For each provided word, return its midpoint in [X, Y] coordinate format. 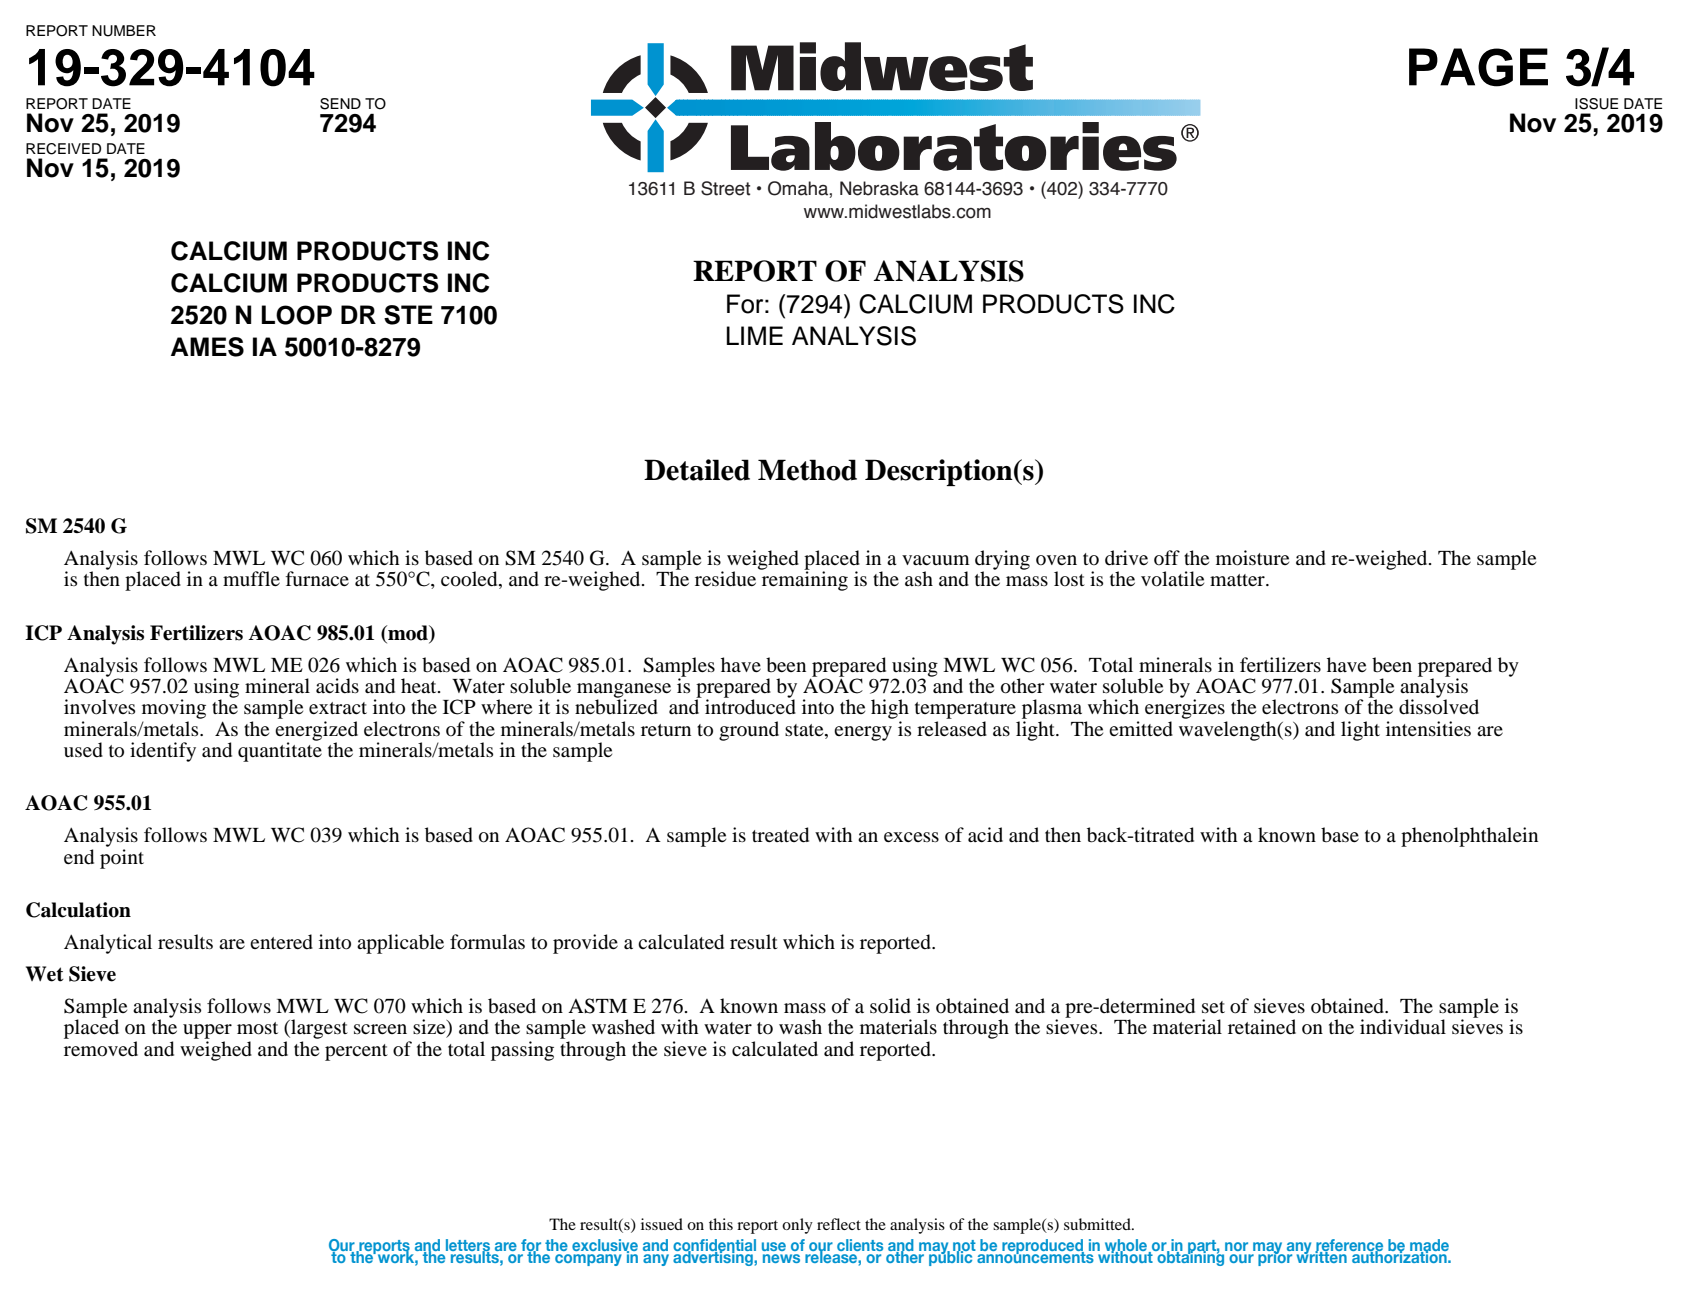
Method [807, 470]
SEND [340, 104]
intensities [1428, 728]
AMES [207, 347]
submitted [1098, 1224]
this [721, 1224]
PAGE [1478, 67]
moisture [1252, 558]
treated [780, 835]
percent [356, 1052]
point [122, 859]
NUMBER [124, 31]
